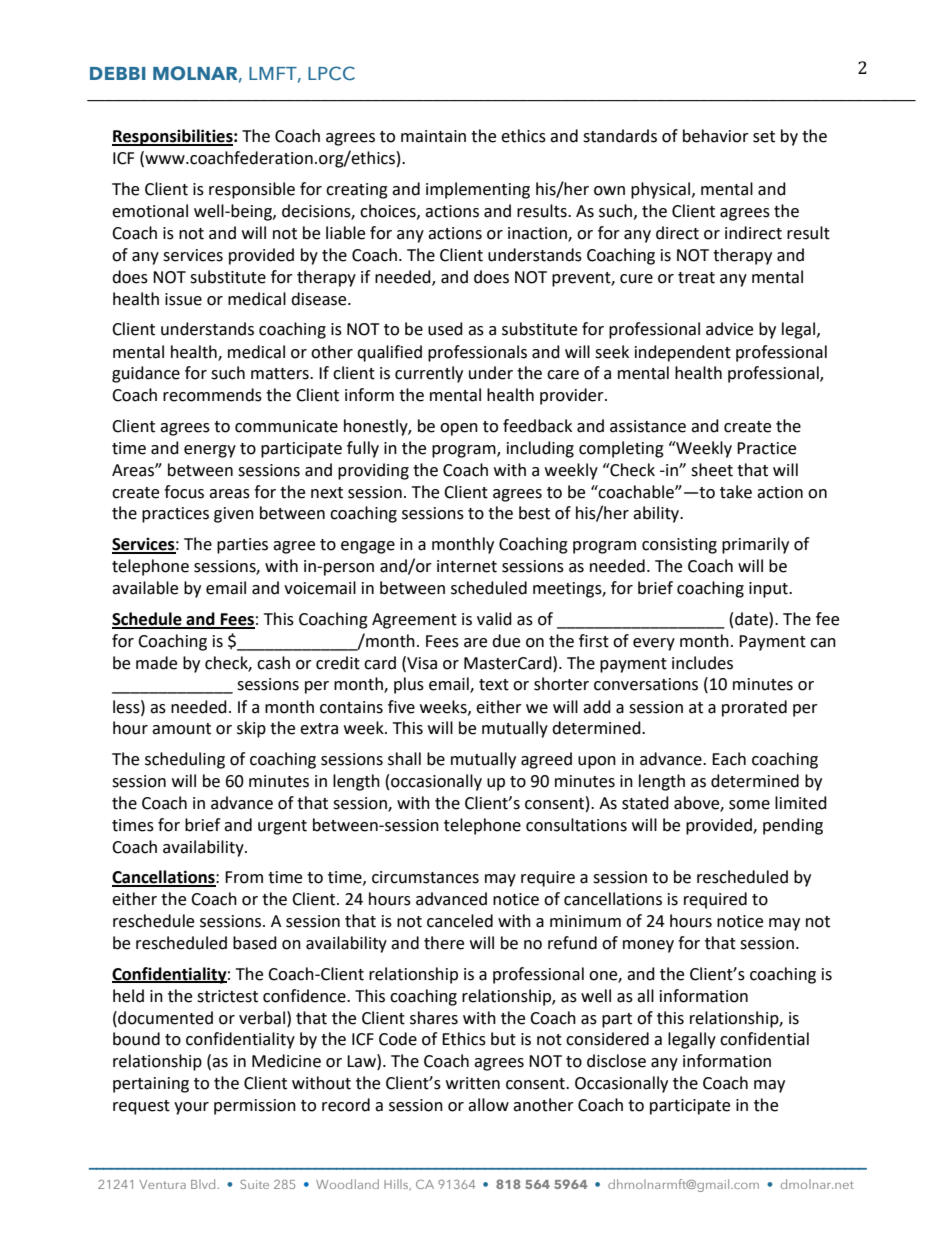 The image size is (952, 1233). I want to click on DEBBI, so click(118, 73).
